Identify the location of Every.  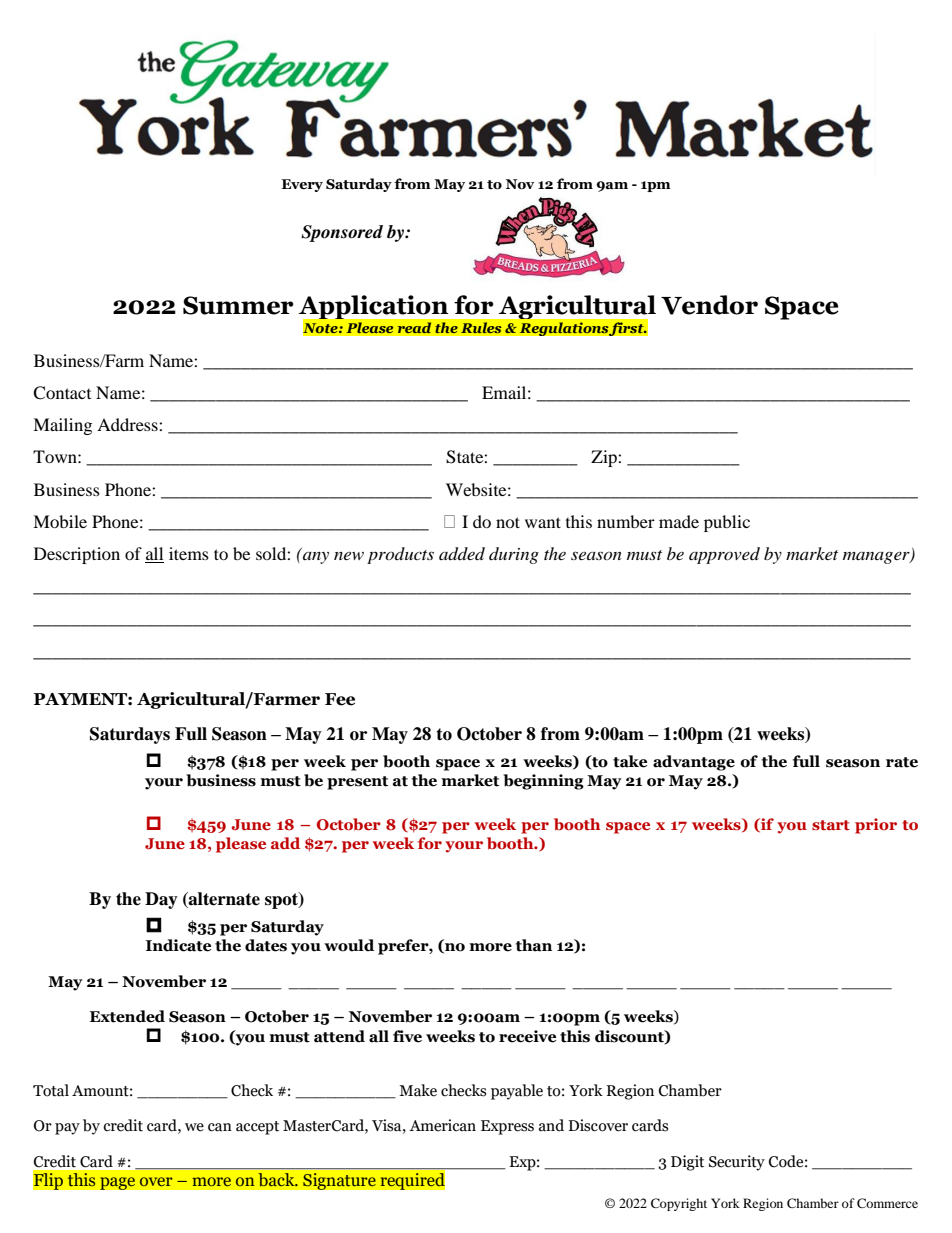
(302, 185).
